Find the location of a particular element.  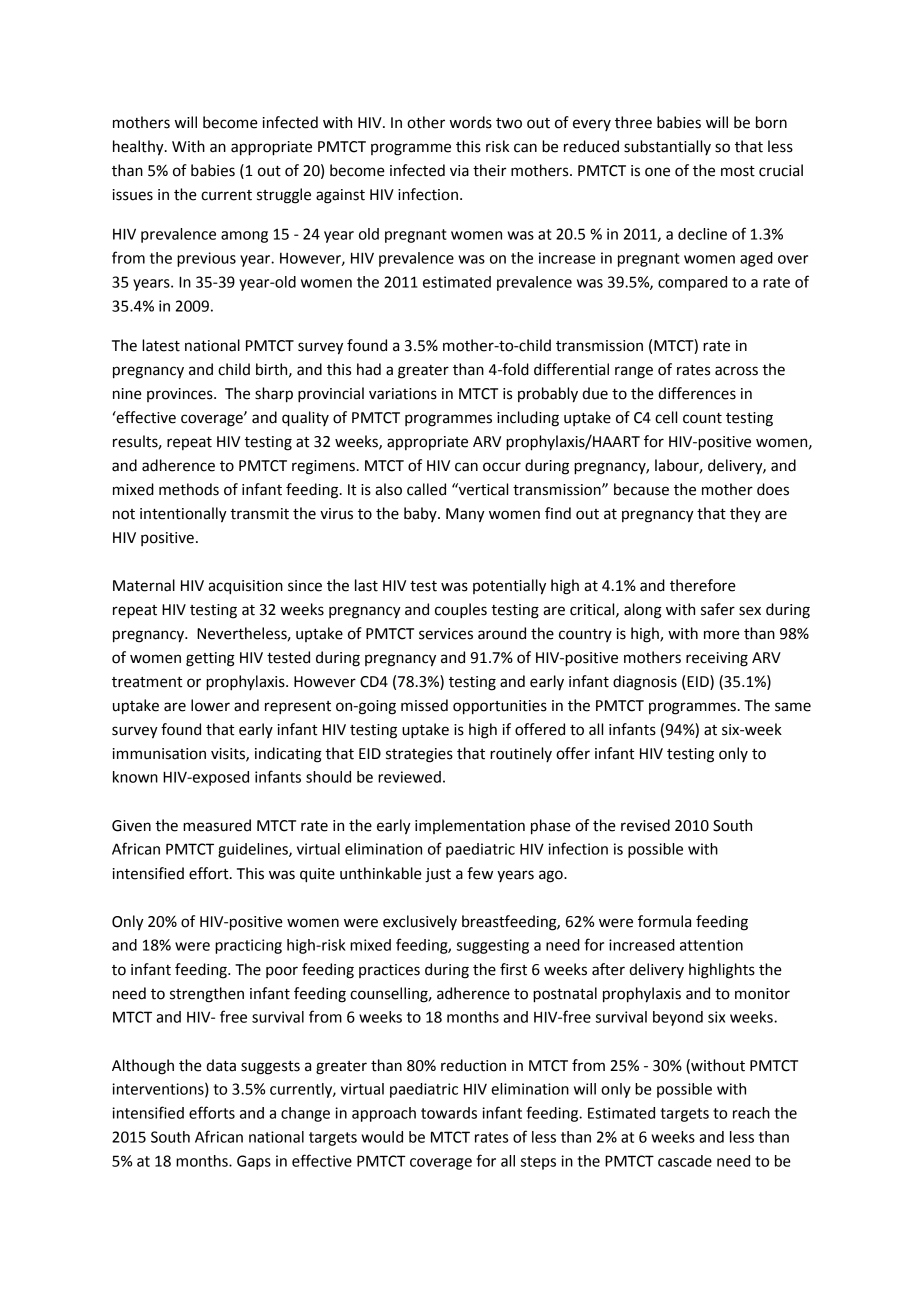

reach is located at coordinates (751, 1113).
